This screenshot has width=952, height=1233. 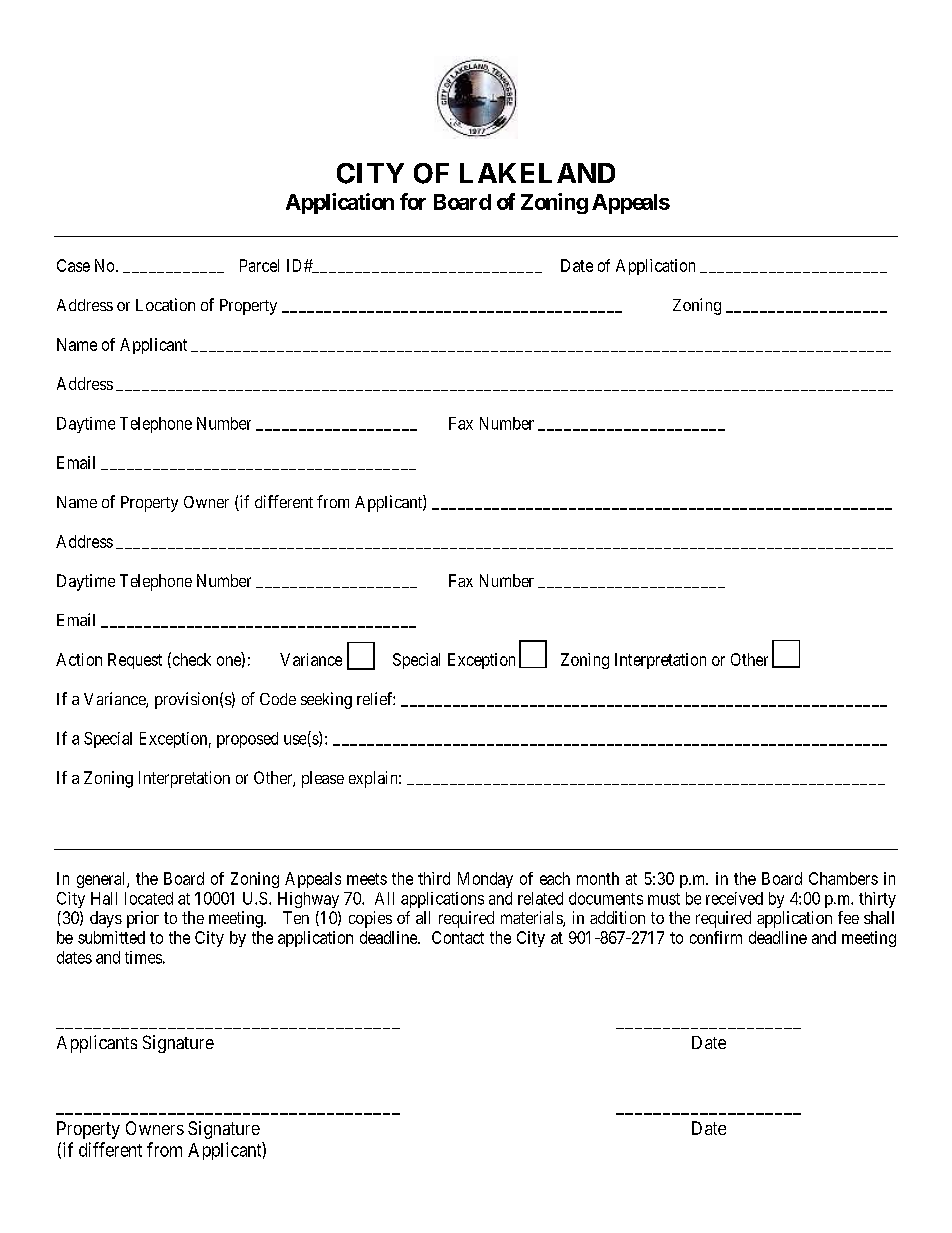 I want to click on Request, so click(x=135, y=661).
